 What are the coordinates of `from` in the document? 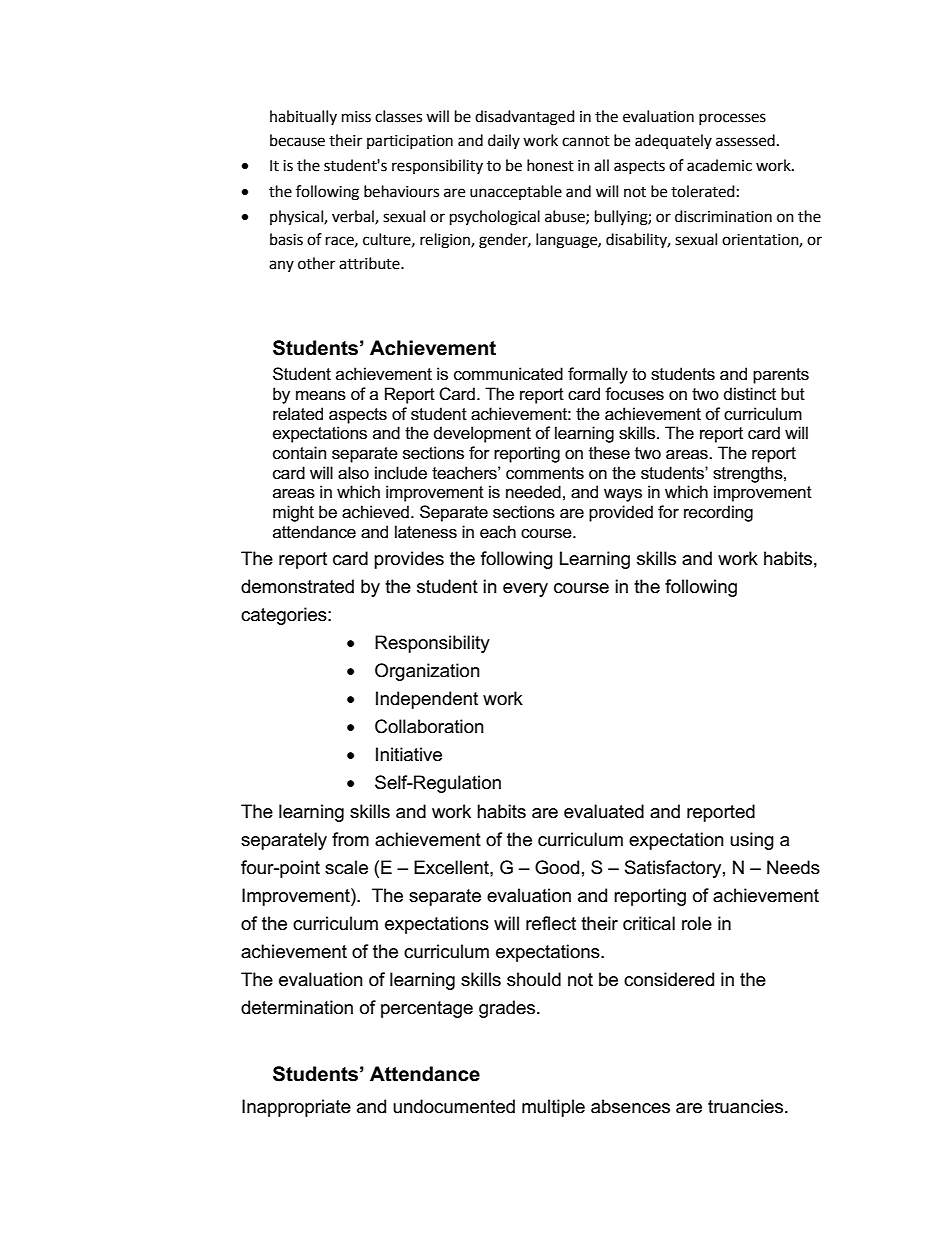 It's located at (350, 839).
